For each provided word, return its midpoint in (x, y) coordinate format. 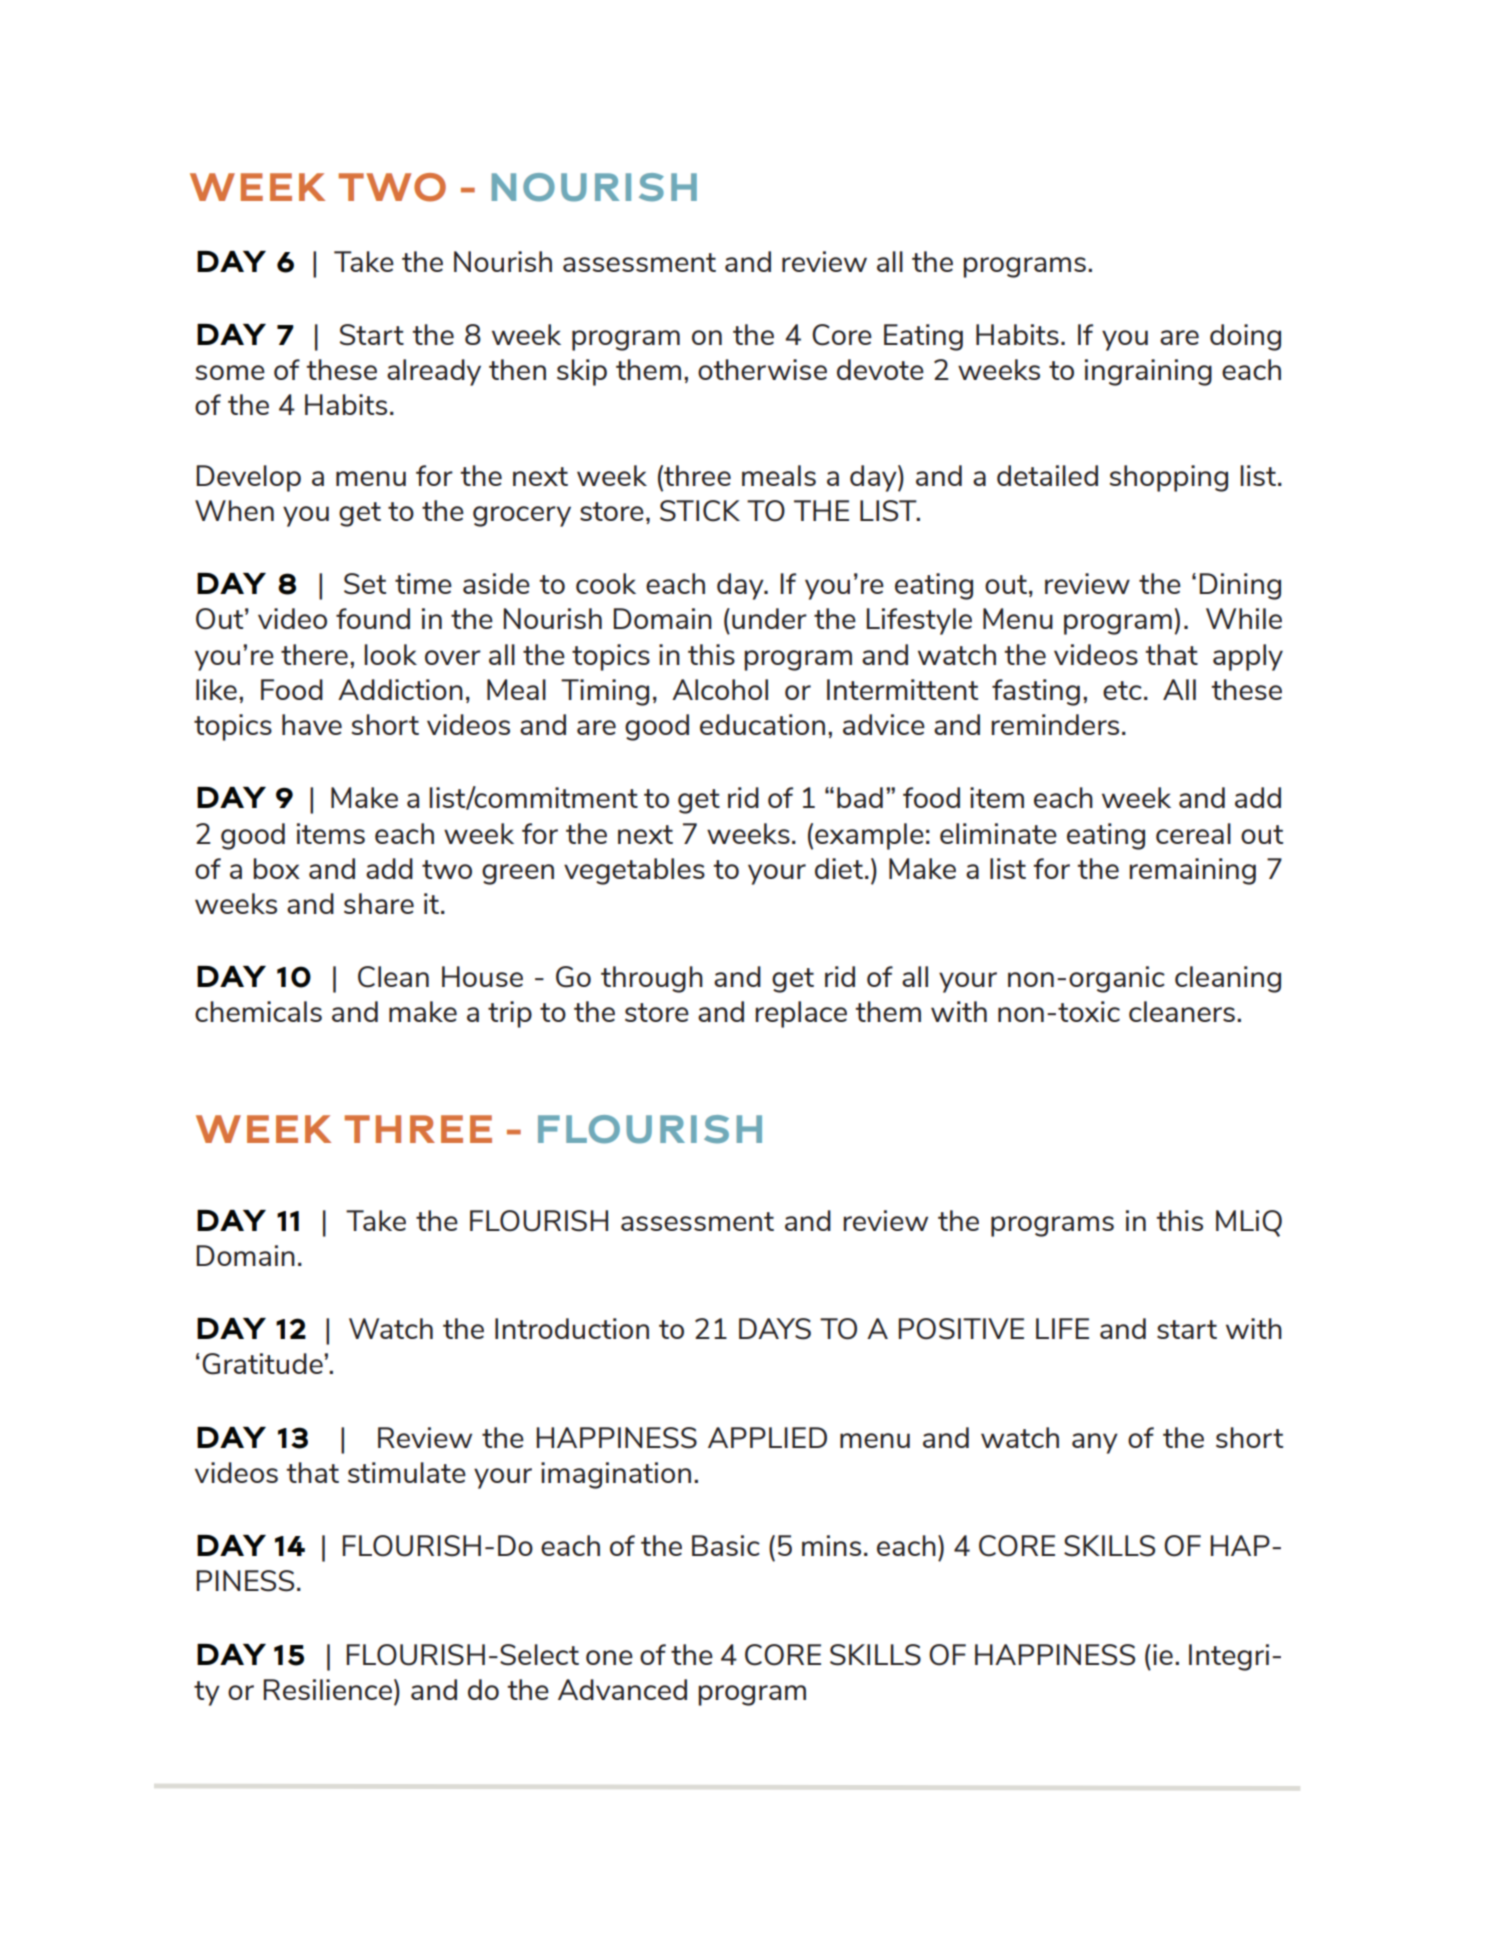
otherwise (762, 369)
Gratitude (263, 1364)
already (434, 372)
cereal (1193, 833)
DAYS (775, 1329)
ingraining (1148, 372)
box (276, 868)
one (609, 1657)
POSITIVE (961, 1329)
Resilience (329, 1689)
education (762, 724)
